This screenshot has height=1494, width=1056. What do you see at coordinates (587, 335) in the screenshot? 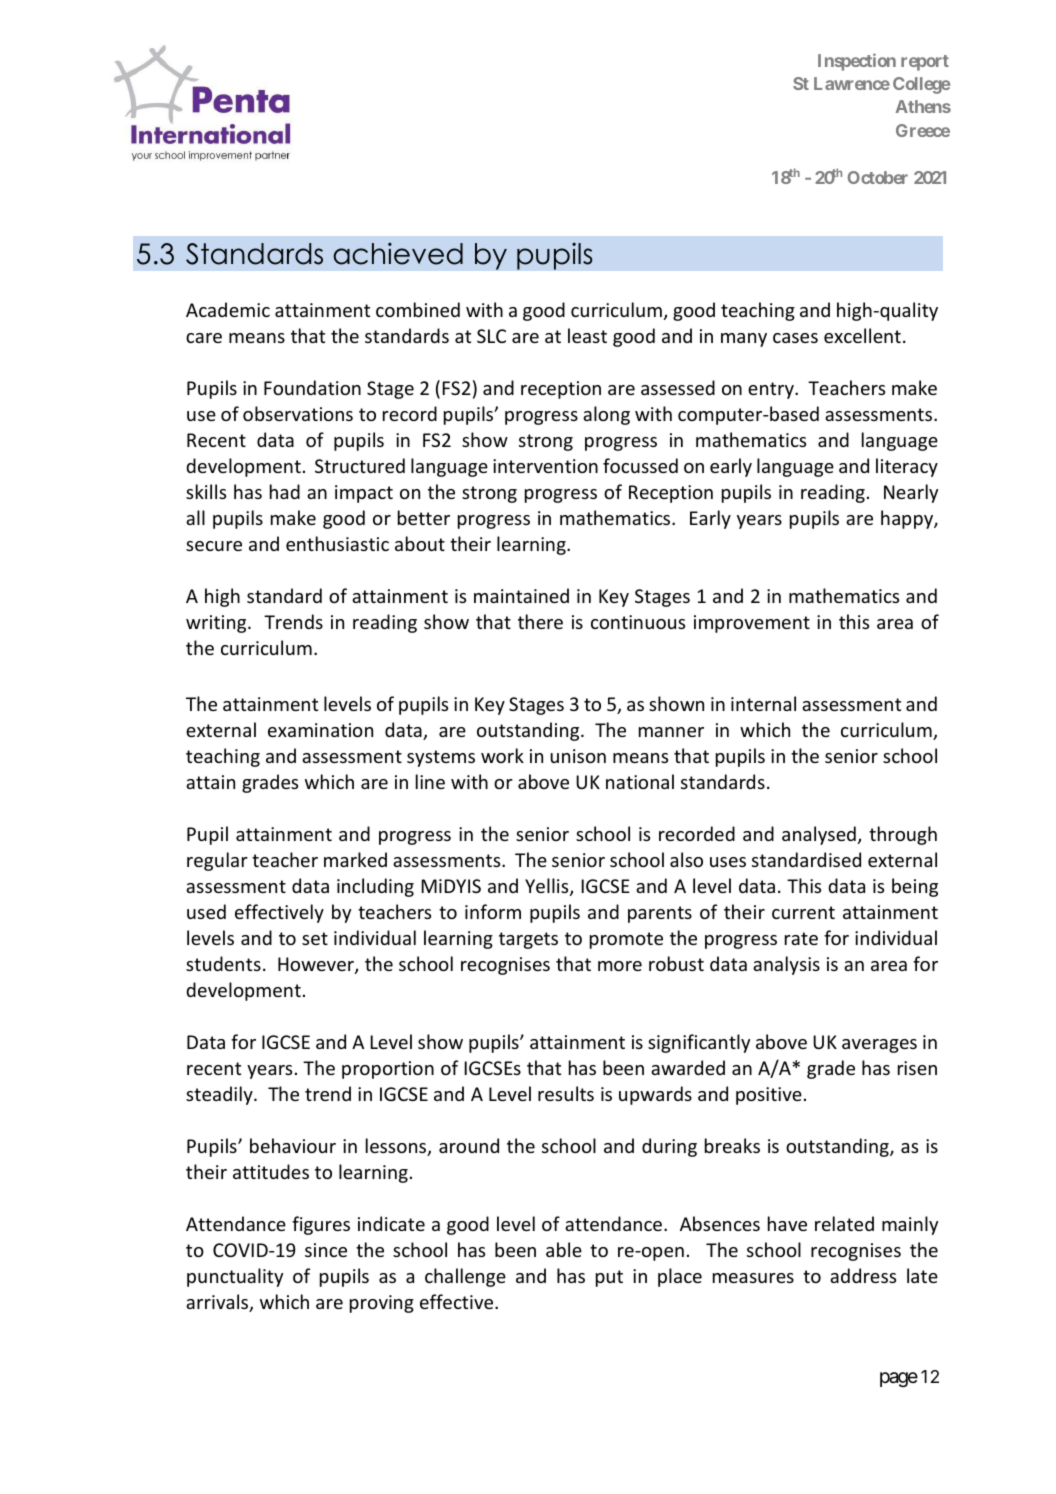
I see `least` at bounding box center [587, 335].
